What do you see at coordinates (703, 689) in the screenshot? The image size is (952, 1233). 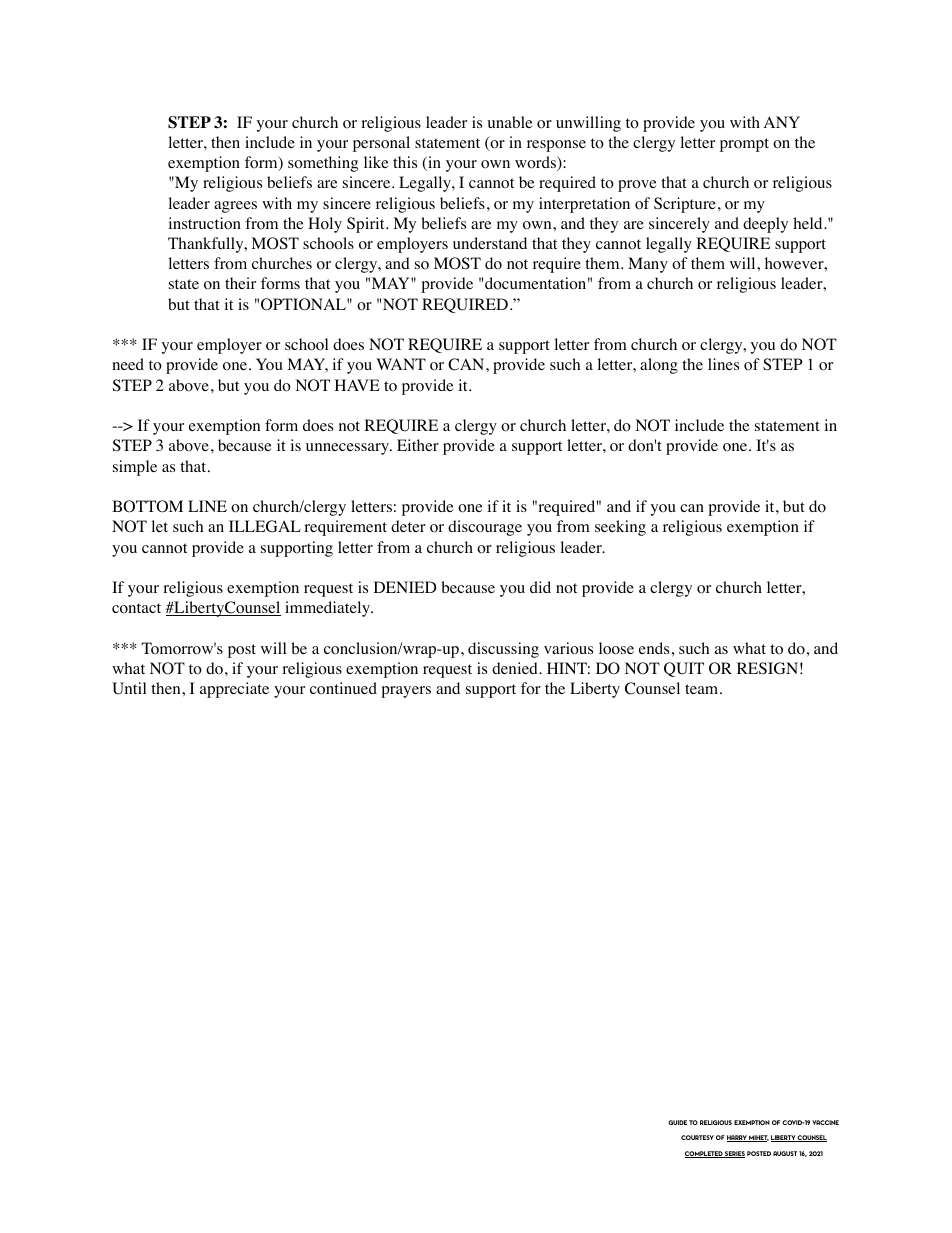 I see `team` at bounding box center [703, 689].
